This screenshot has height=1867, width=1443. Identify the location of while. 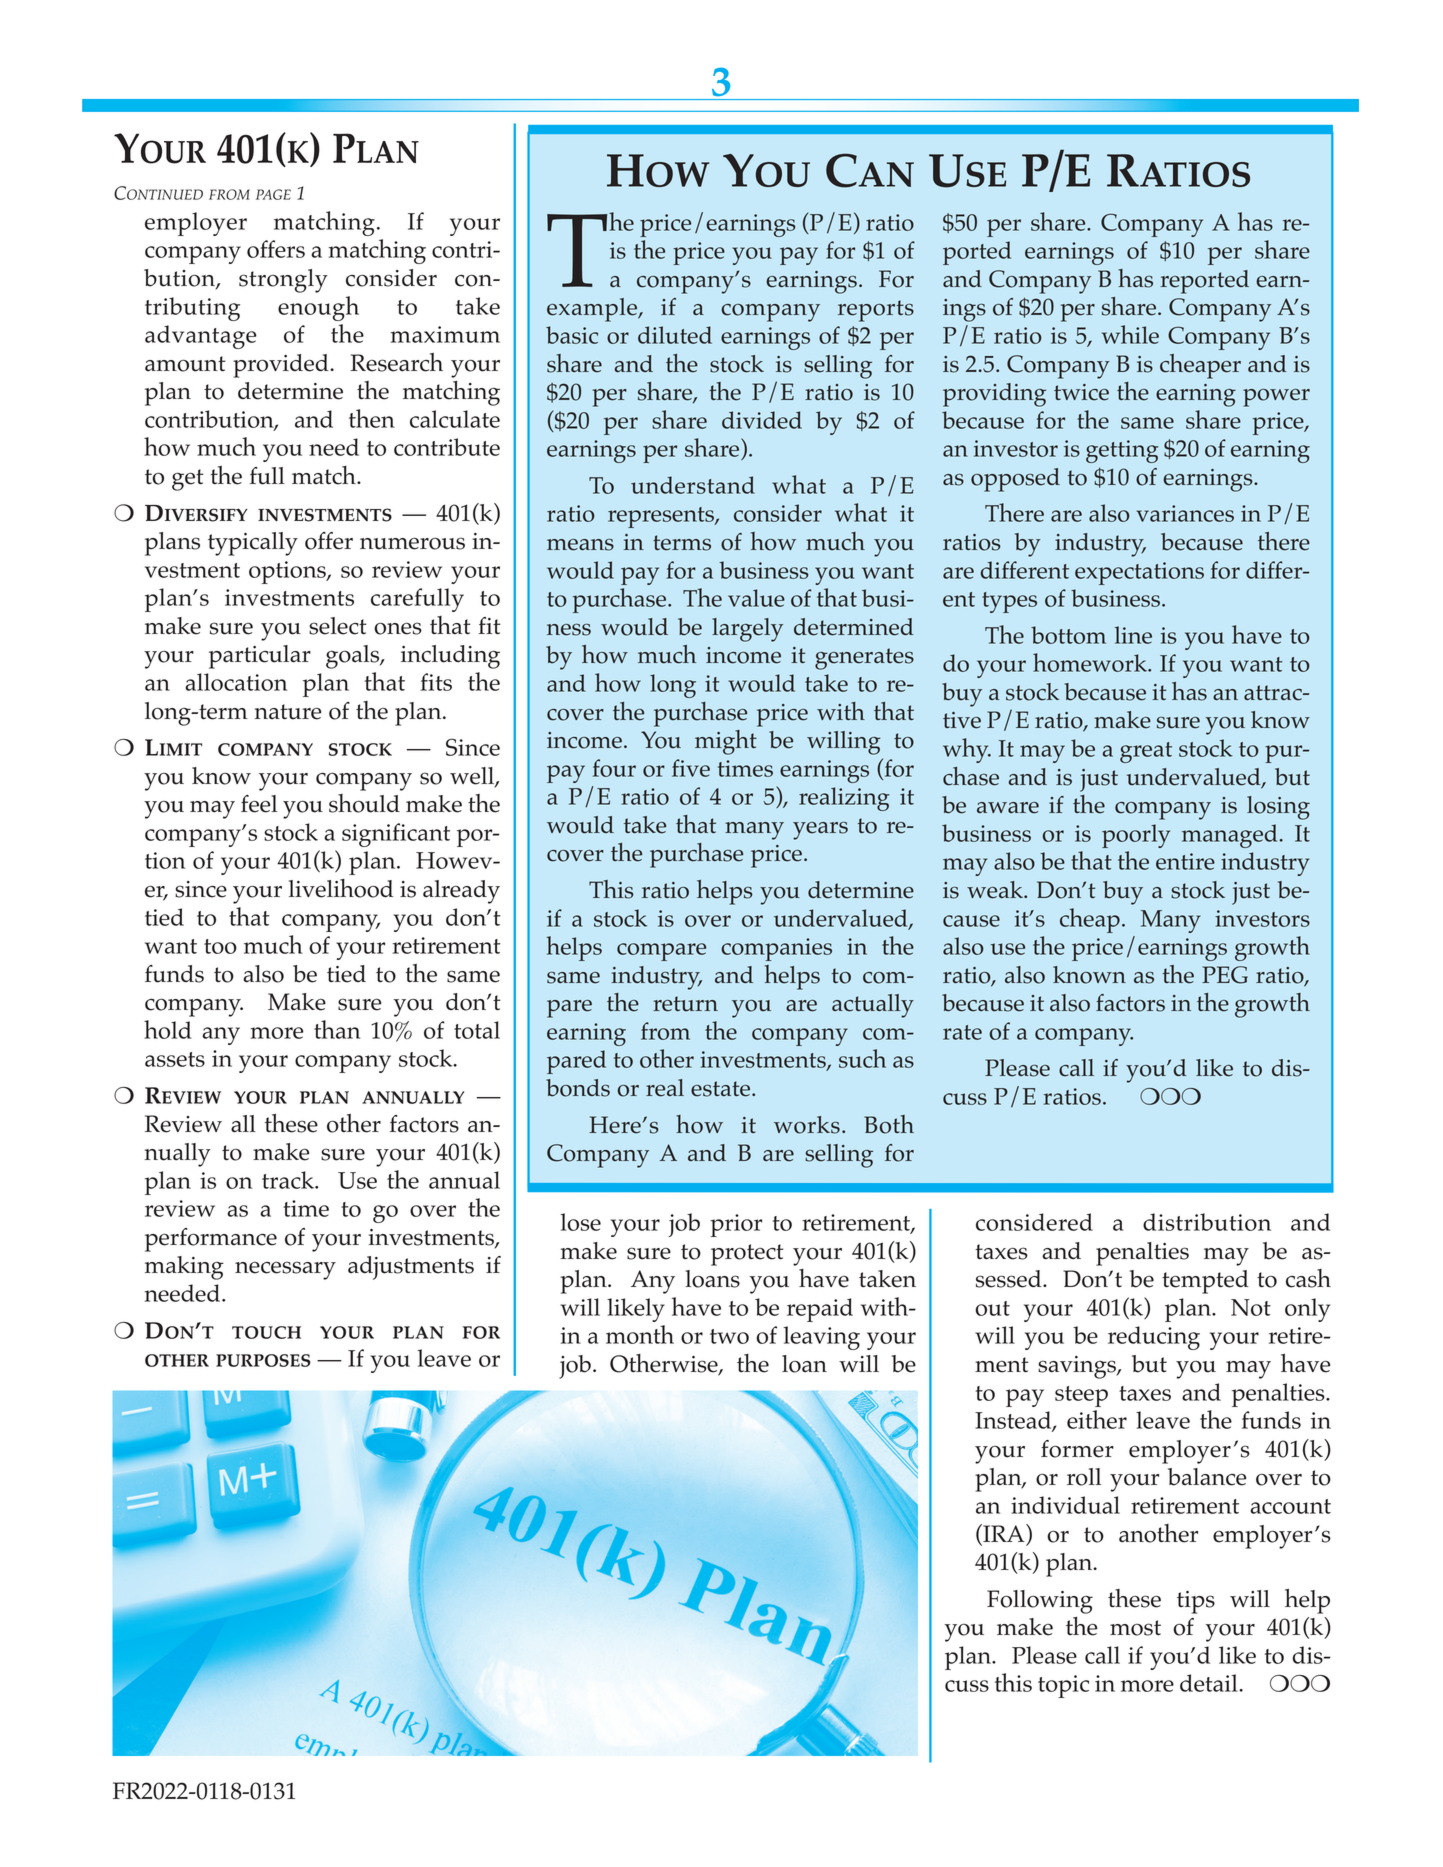
(1130, 334).
